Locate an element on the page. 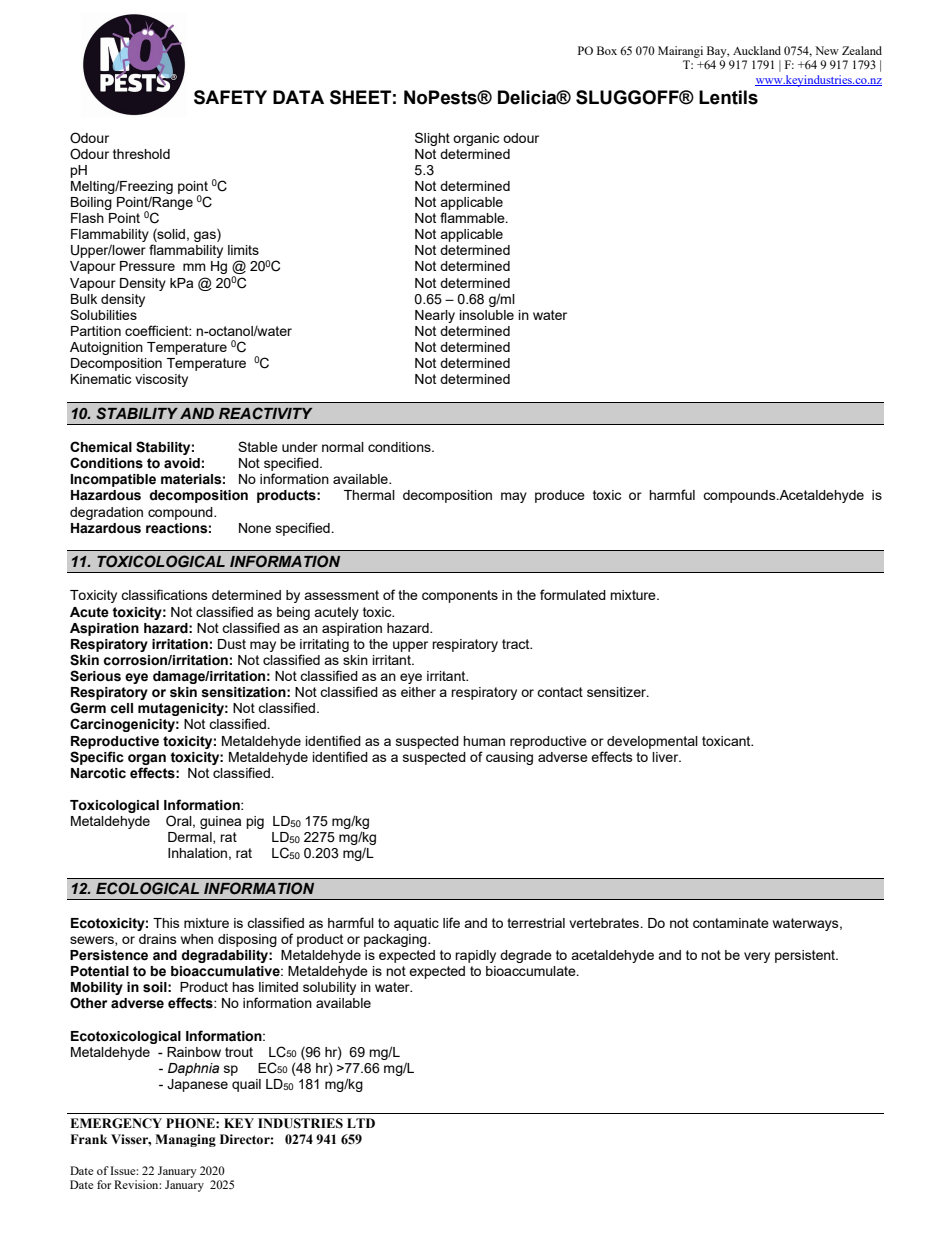 Image resolution: width=952 pixels, height=1233 pixels. components is located at coordinates (460, 596).
